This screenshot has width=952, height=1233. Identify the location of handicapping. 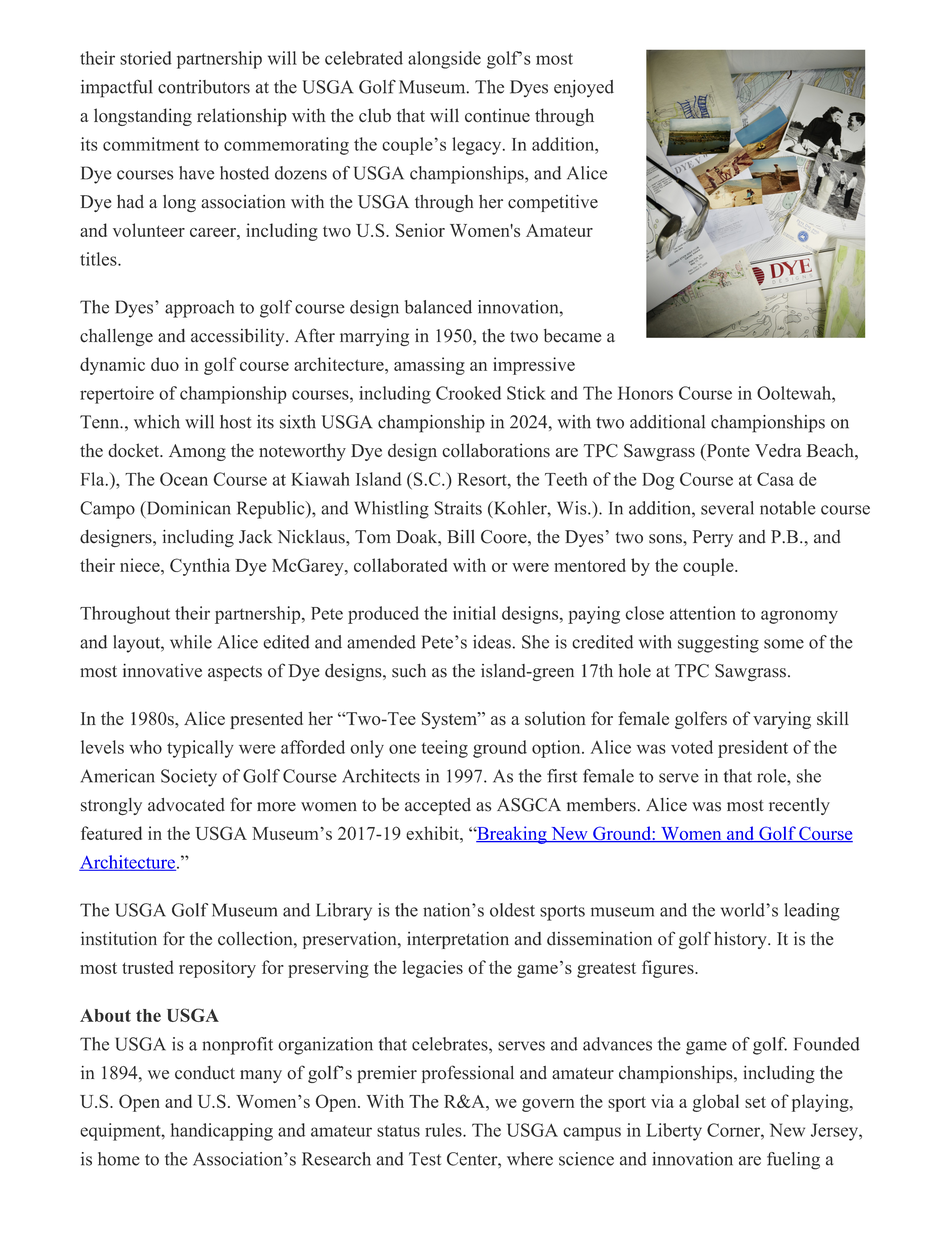
(222, 1132).
